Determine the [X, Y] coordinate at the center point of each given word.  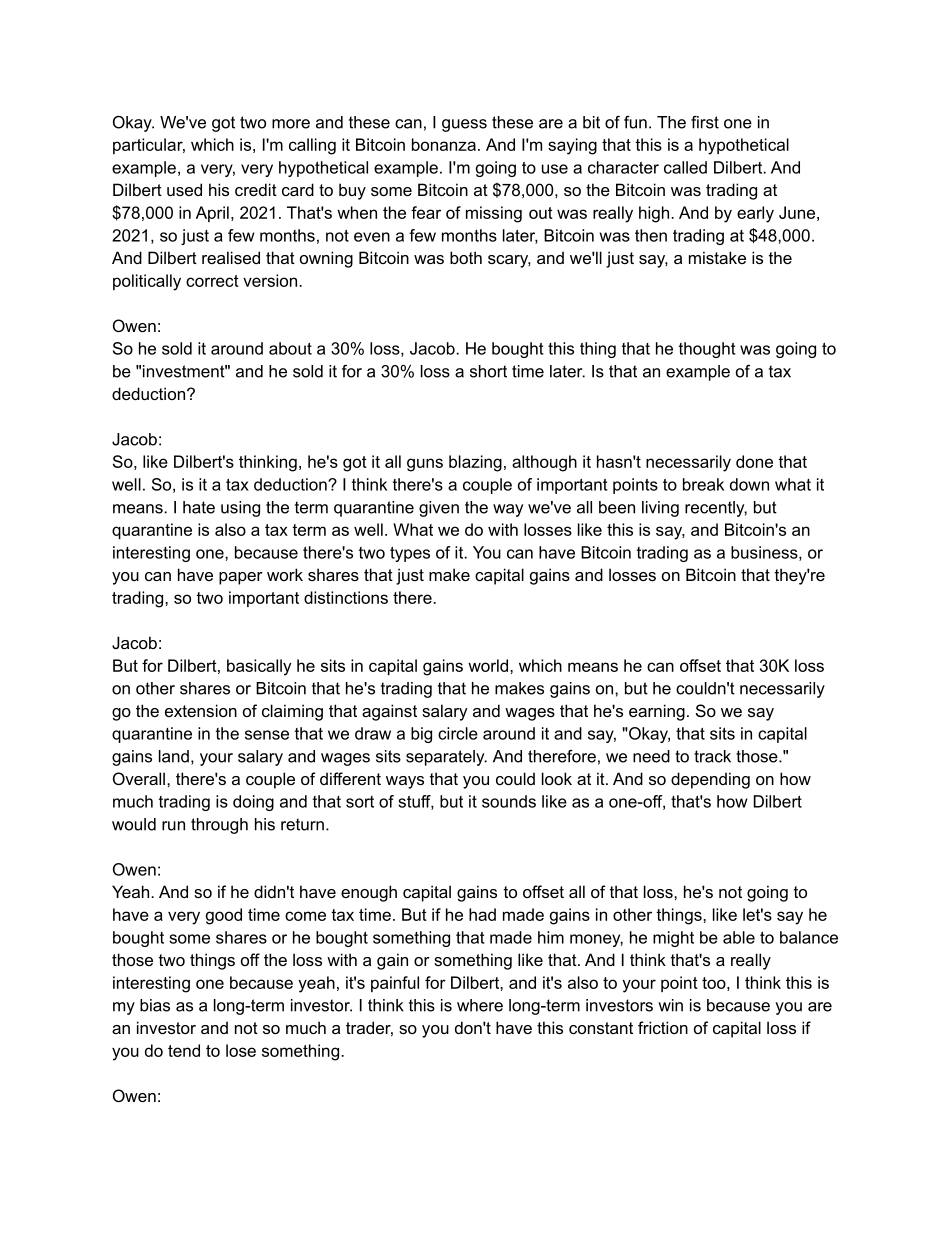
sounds [509, 801]
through [219, 826]
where [480, 1005]
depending [710, 780]
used [184, 189]
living [660, 509]
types [410, 554]
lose [241, 1050]
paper [241, 578]
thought [707, 350]
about [290, 348]
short [488, 371]
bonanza [444, 144]
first [705, 122]
